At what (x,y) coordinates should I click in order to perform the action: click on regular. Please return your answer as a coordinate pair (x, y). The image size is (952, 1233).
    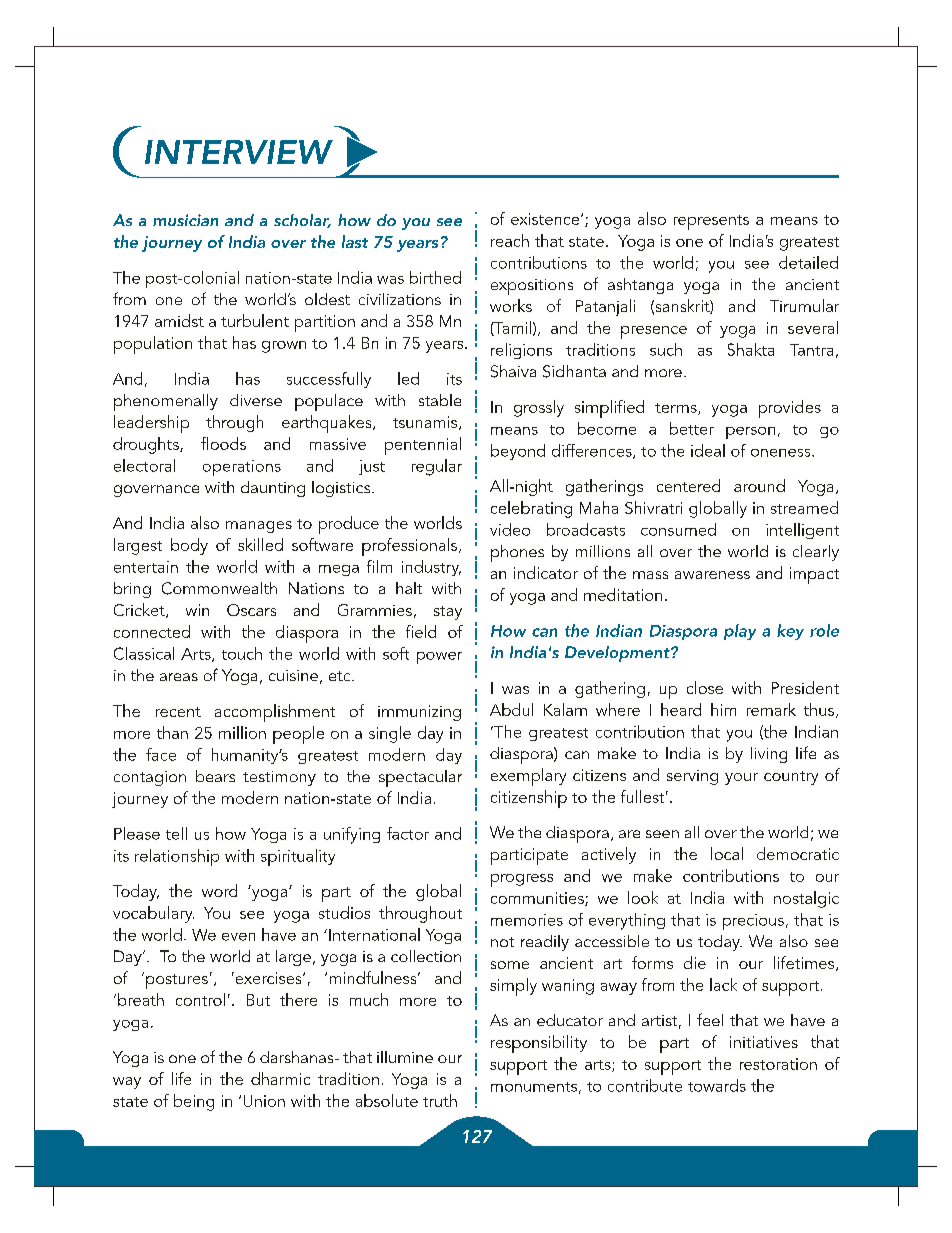
    Looking at the image, I should click on (437, 467).
